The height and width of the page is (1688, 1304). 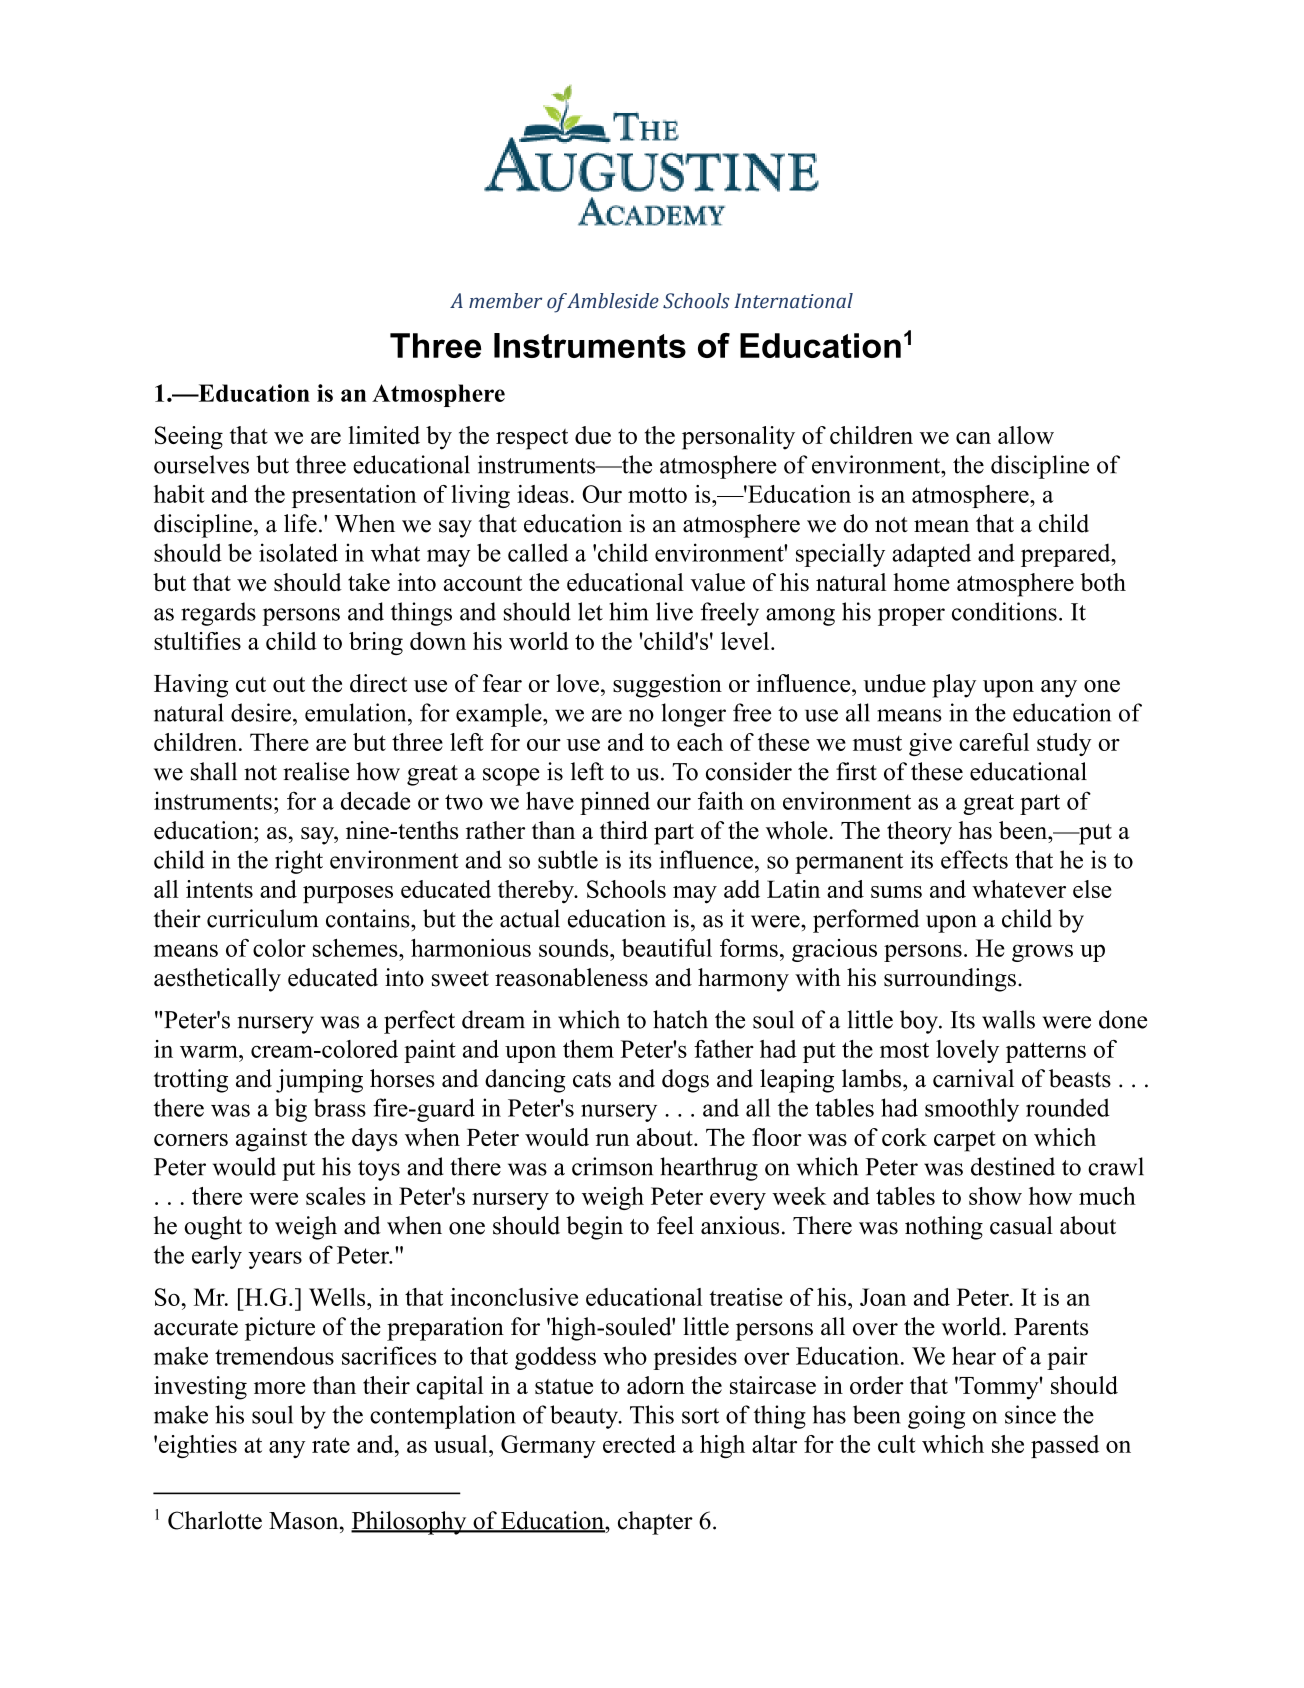 What do you see at coordinates (675, 1225) in the page?
I see `feel` at bounding box center [675, 1225].
